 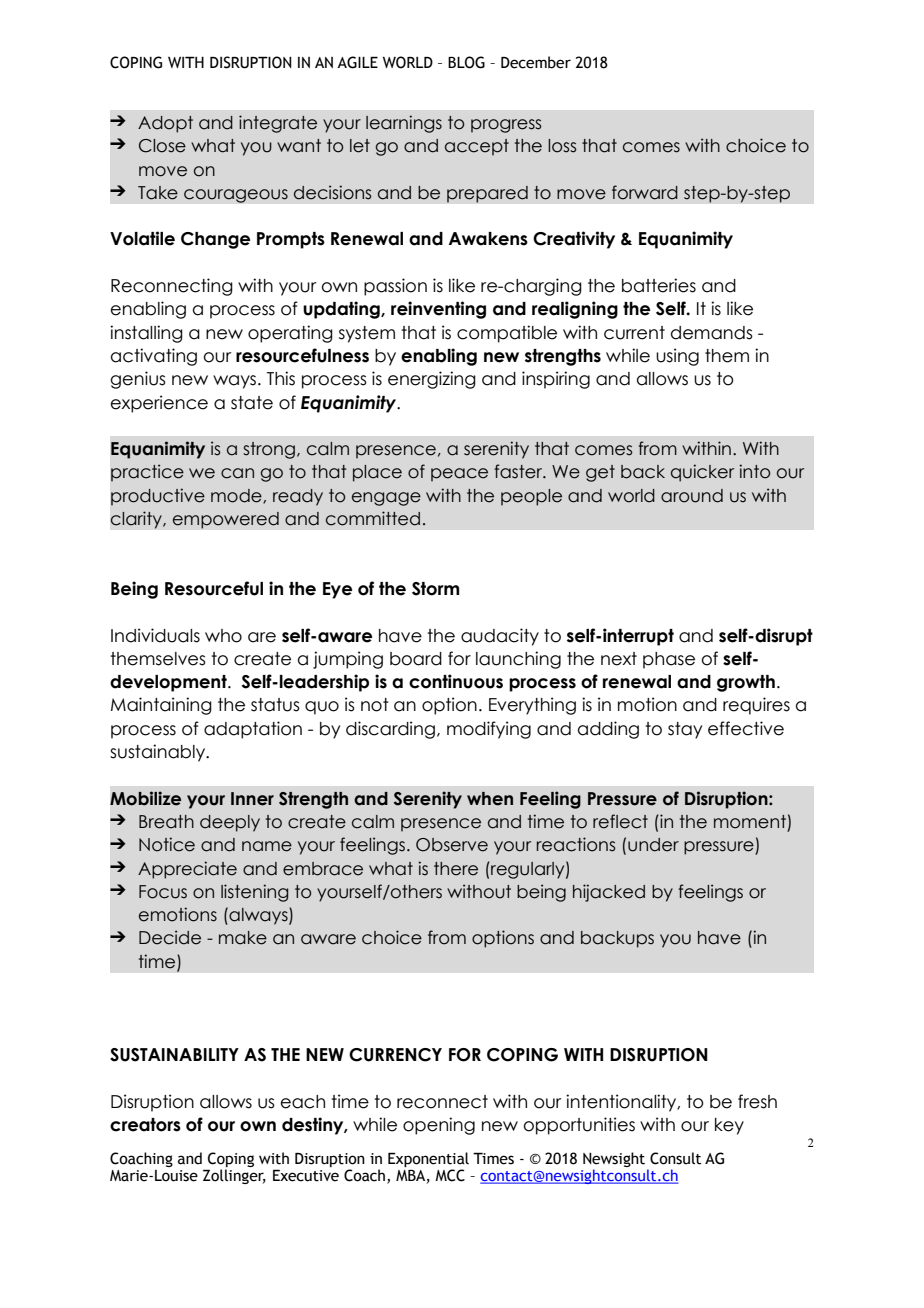 What do you see at coordinates (225, 520) in the image?
I see `empowered` at bounding box center [225, 520].
